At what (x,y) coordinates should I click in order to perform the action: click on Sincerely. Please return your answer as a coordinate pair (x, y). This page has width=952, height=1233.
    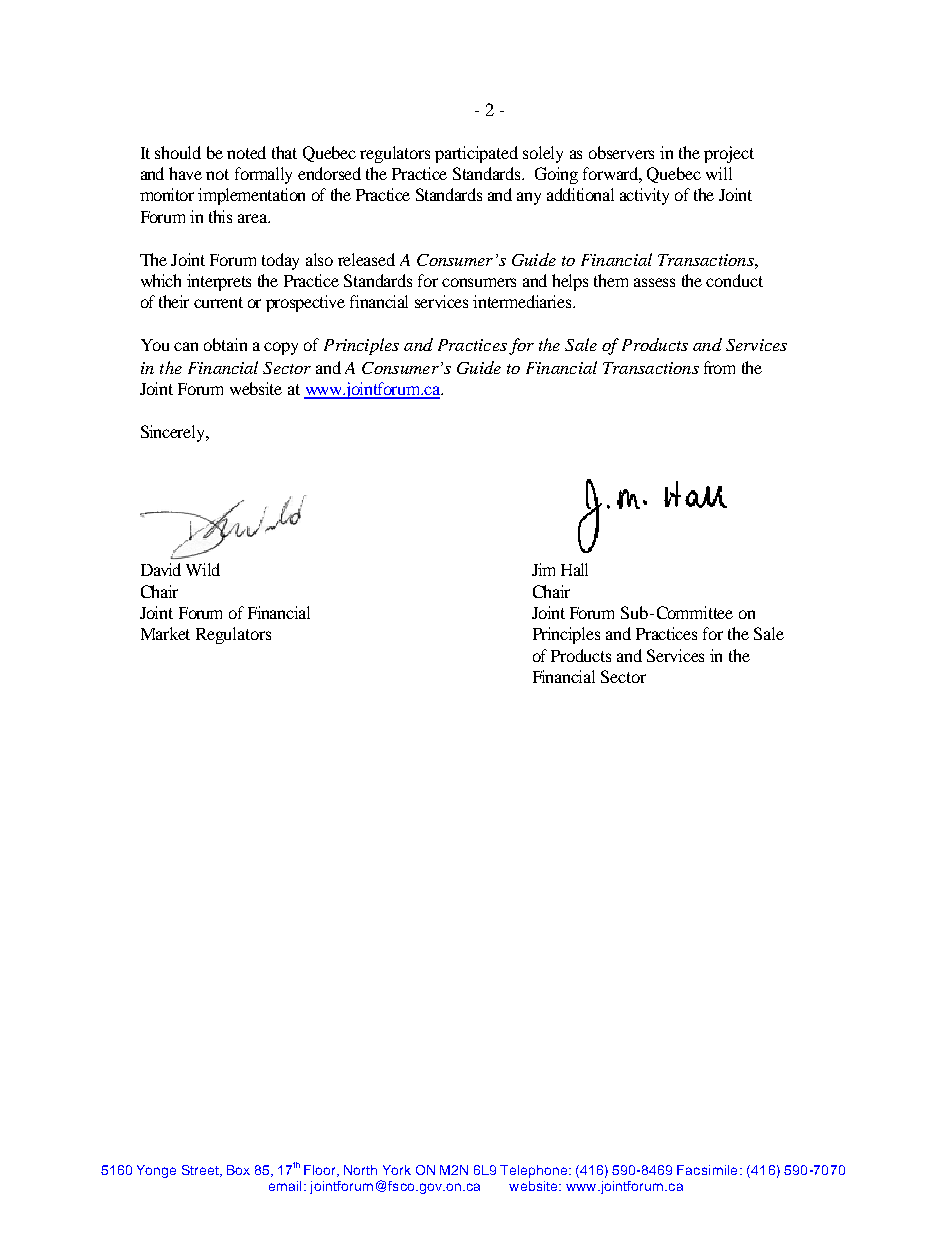
    Looking at the image, I should click on (174, 433).
